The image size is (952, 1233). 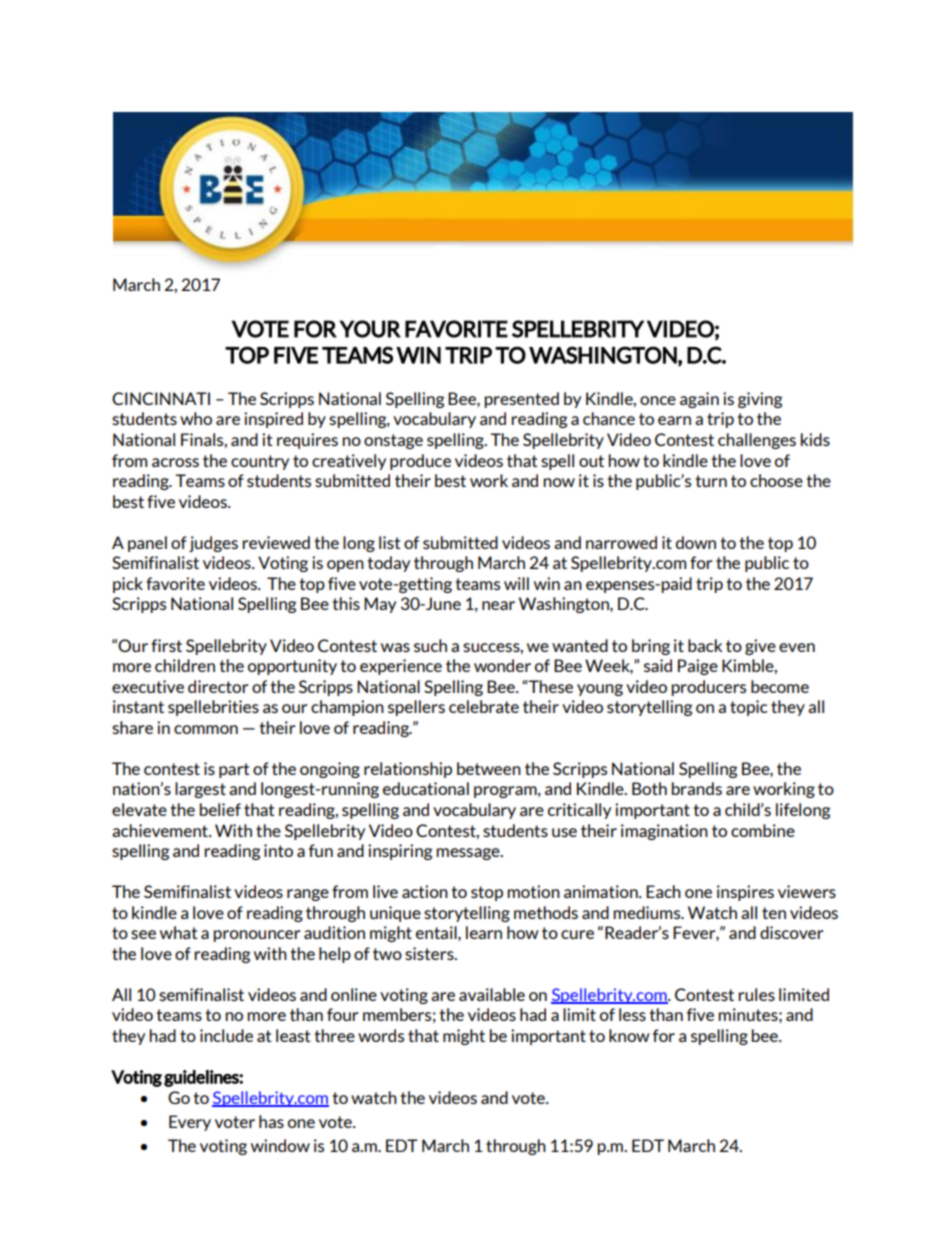 What do you see at coordinates (178, 932) in the screenshot?
I see `what` at bounding box center [178, 932].
